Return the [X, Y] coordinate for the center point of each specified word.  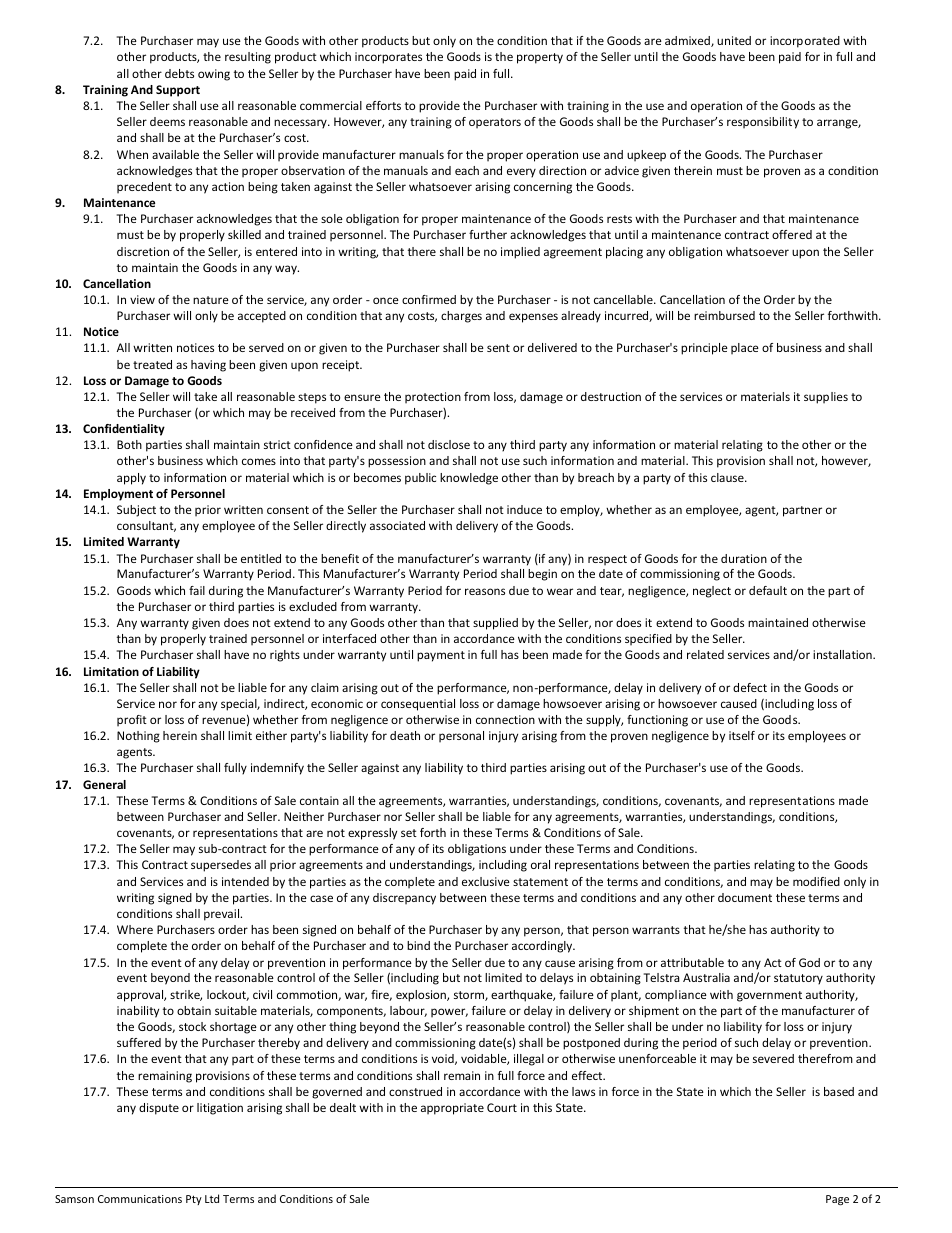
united [734, 40]
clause [728, 477]
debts [179, 73]
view [142, 299]
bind [418, 945]
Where [135, 929]
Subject [136, 511]
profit [132, 721]
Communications [140, 1199]
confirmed [429, 299]
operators [495, 123]
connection [505, 719]
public [420, 479]
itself [742, 735]
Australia [706, 977]
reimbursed [724, 315]
